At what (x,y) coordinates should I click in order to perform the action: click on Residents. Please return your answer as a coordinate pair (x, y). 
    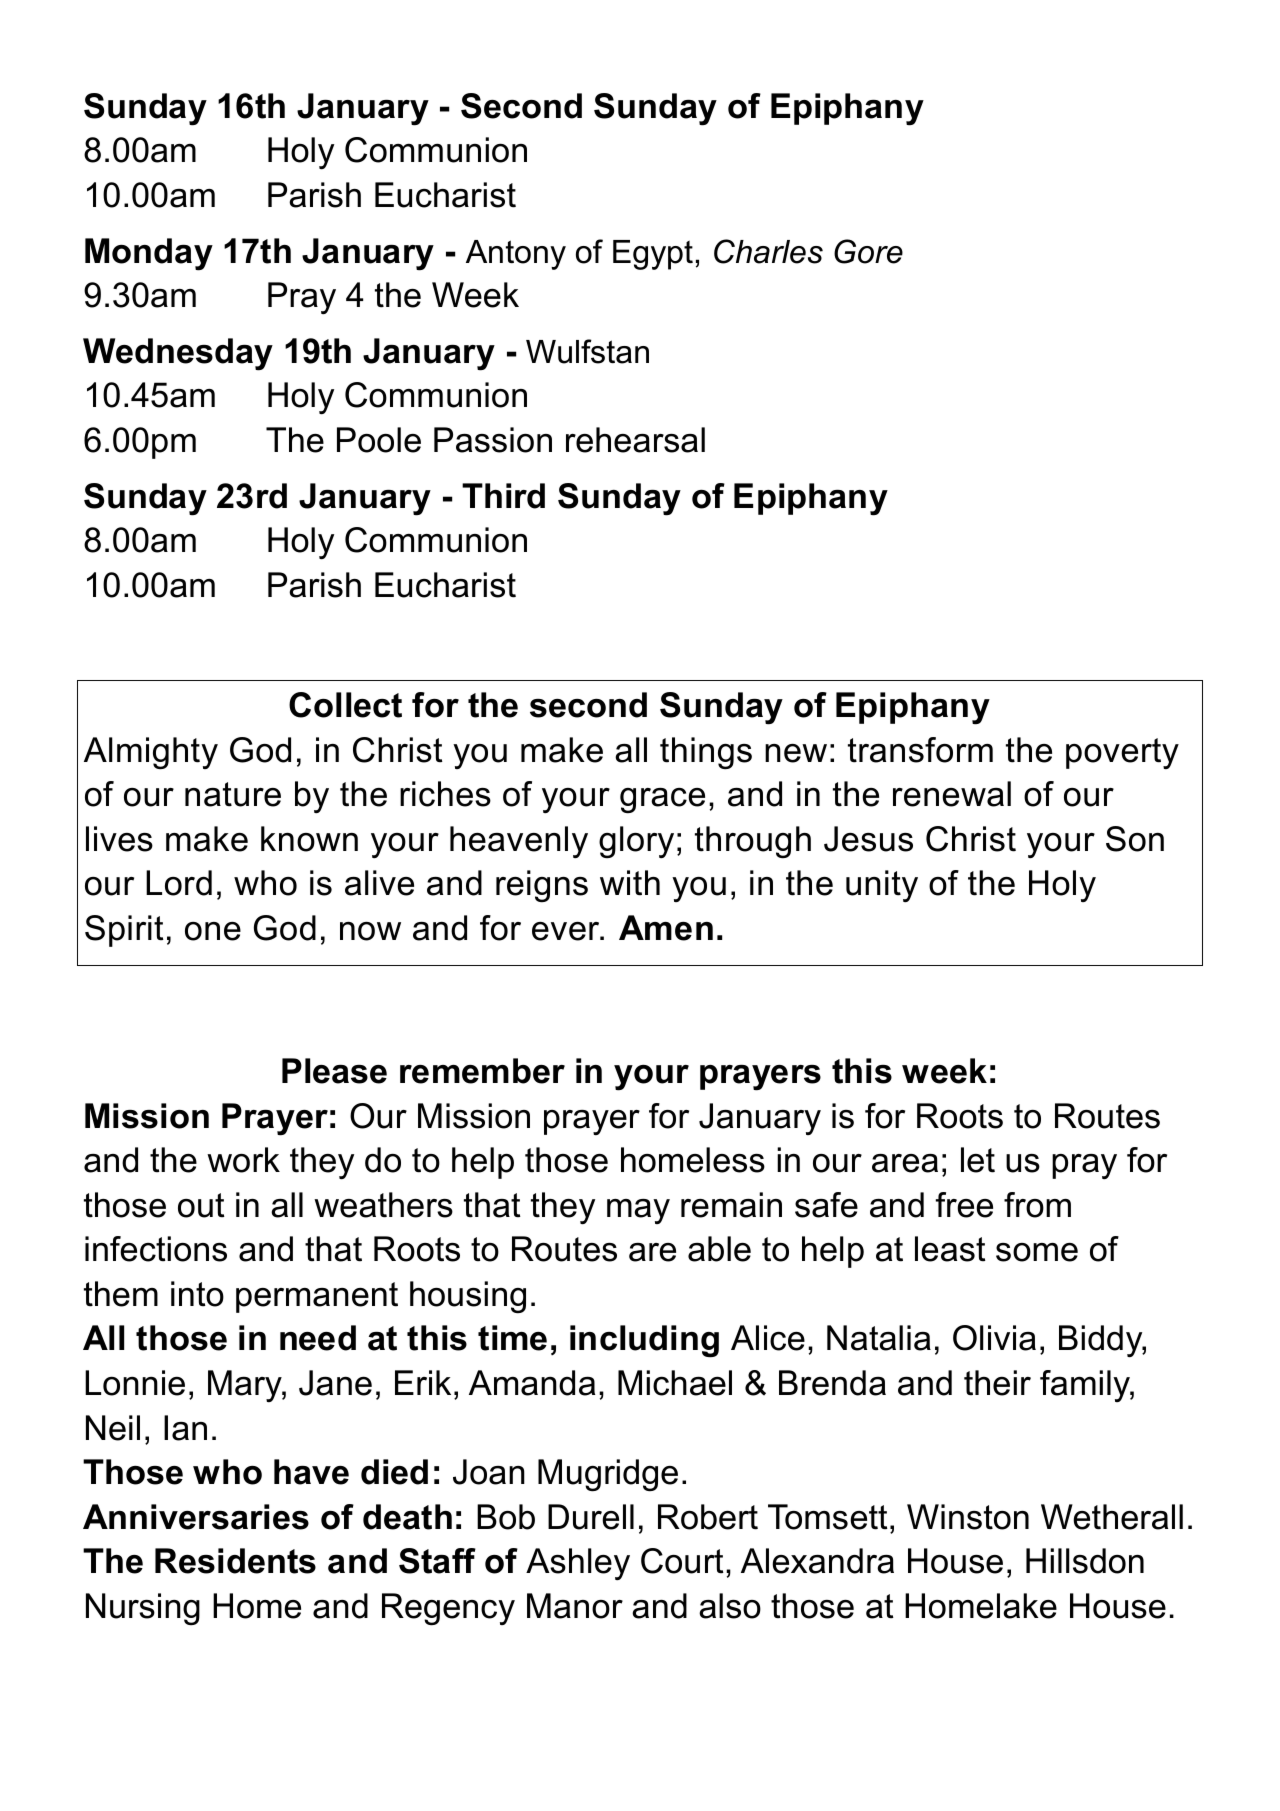
    Looking at the image, I should click on (235, 1561).
